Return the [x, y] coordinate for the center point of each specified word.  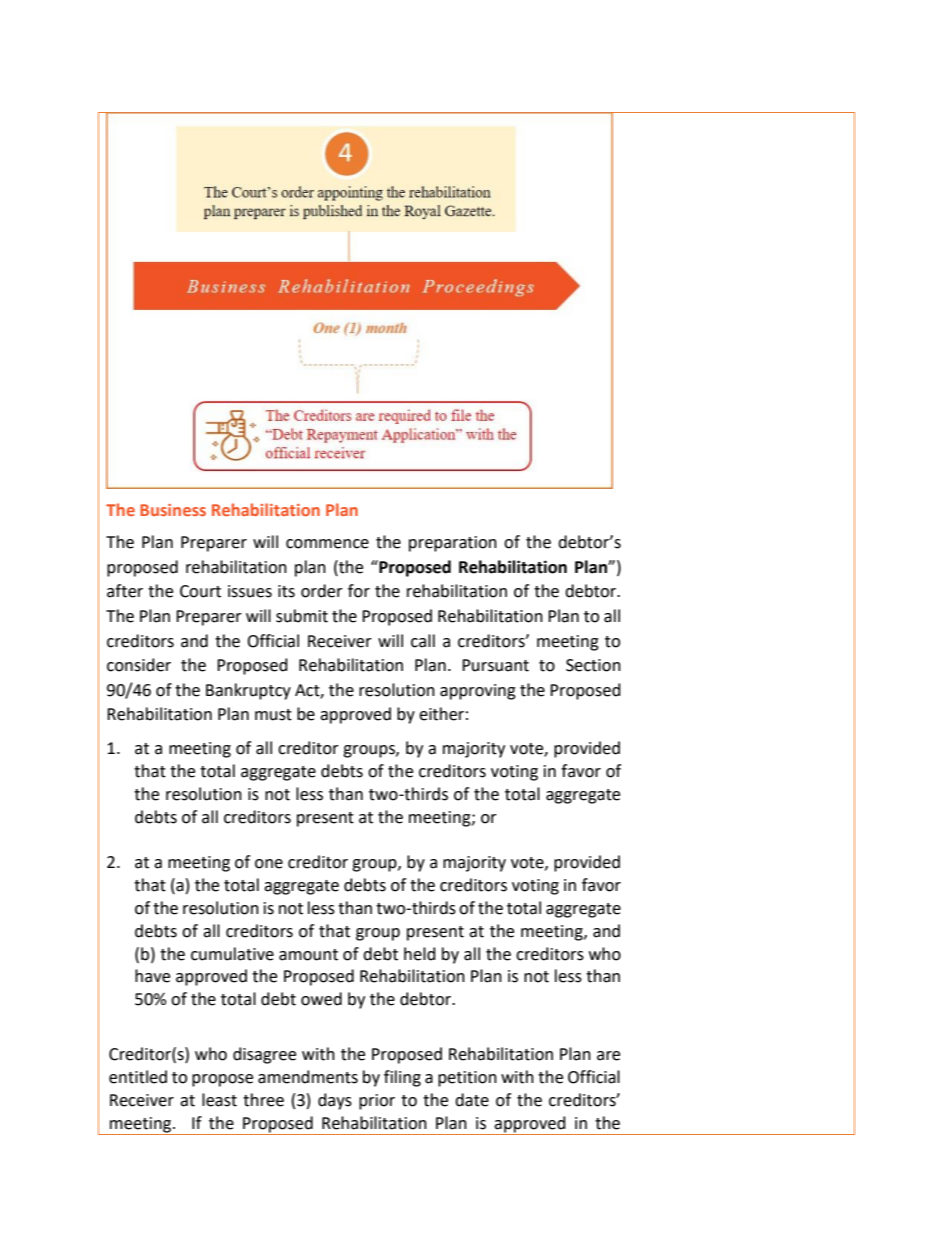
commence [327, 544]
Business [173, 510]
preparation [453, 544]
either [441, 714]
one [269, 864]
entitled [138, 1077]
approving [478, 692]
